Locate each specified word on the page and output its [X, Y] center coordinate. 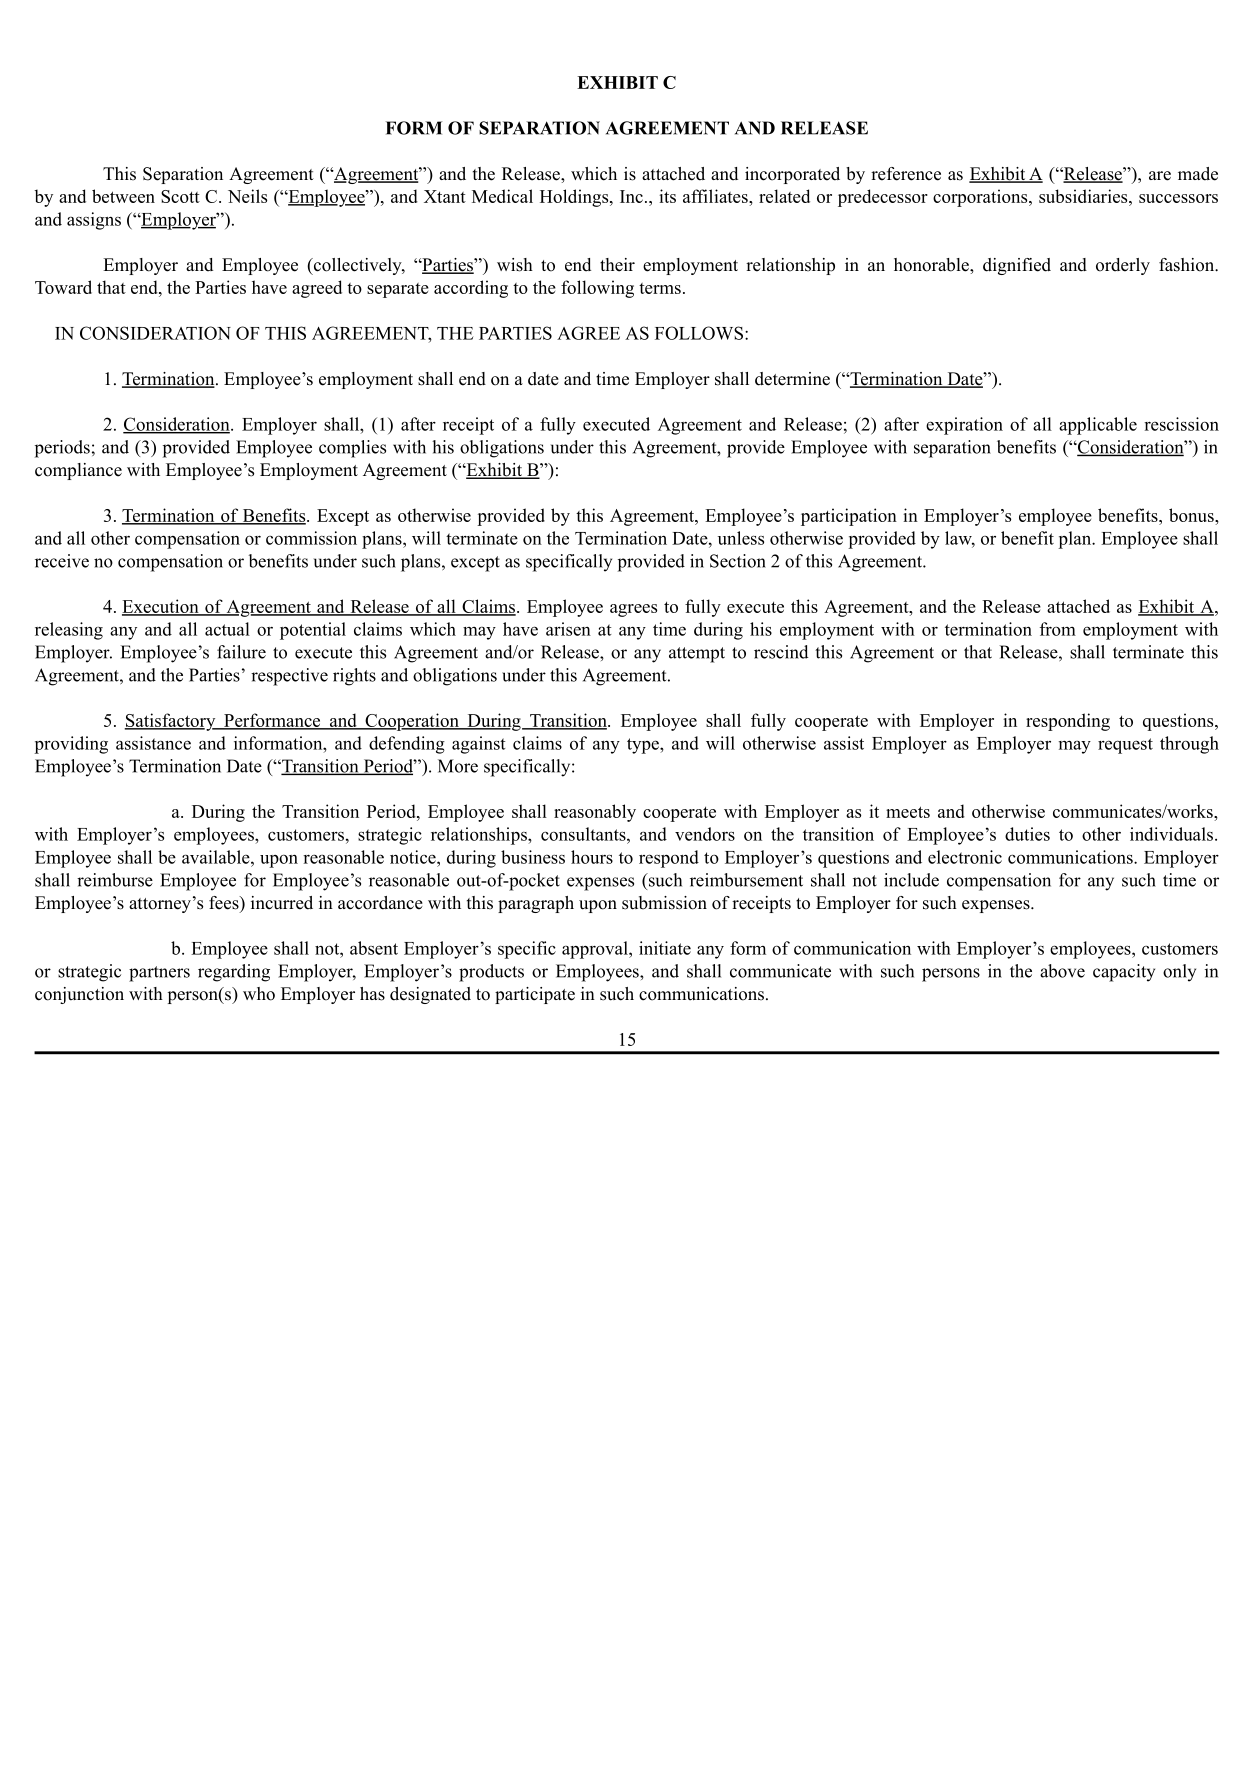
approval [596, 950]
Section [738, 561]
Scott [180, 196]
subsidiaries [1084, 196]
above [1062, 971]
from [1058, 629]
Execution [161, 607]
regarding [234, 973]
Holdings [575, 198]
